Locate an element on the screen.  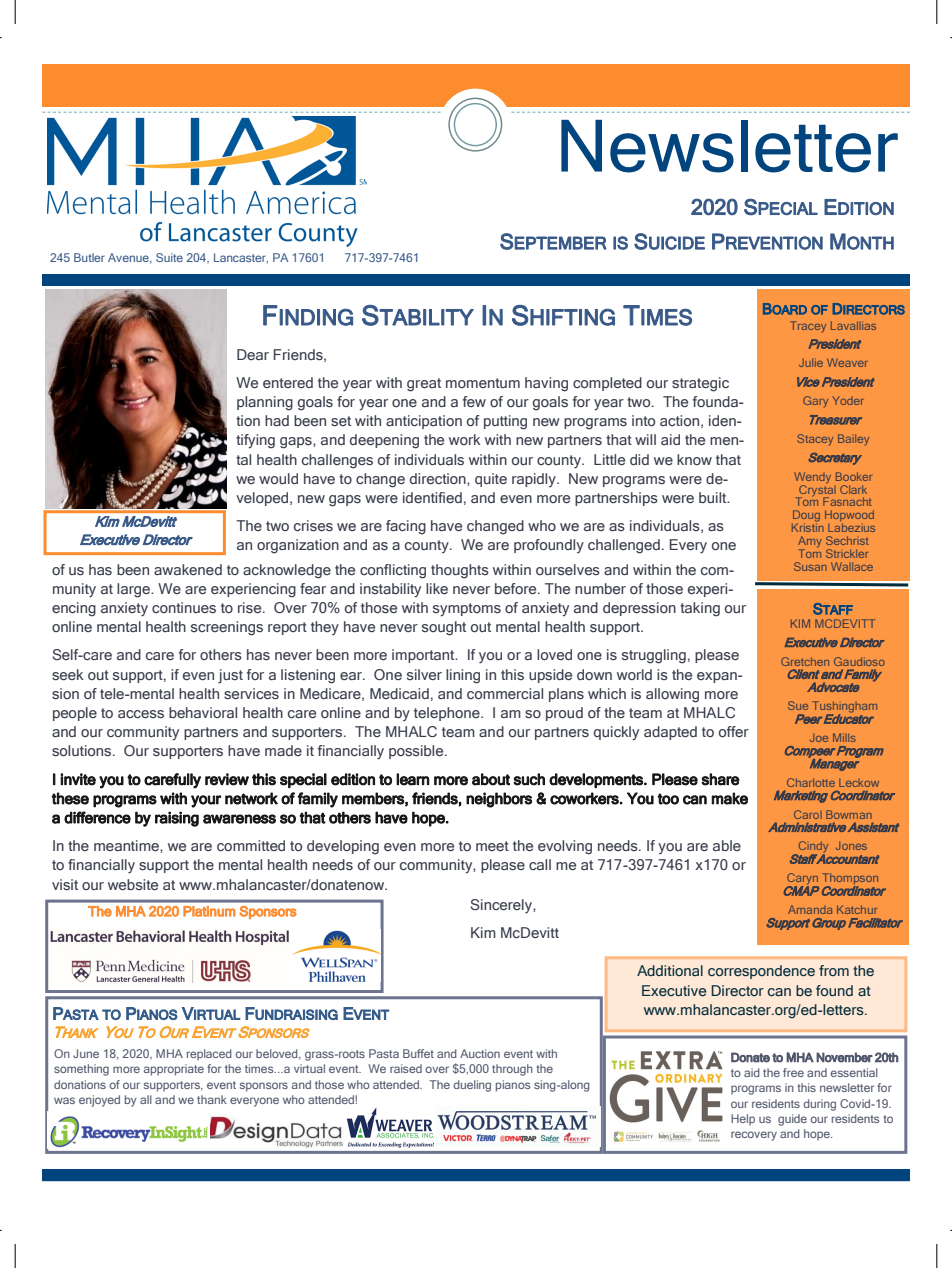
website is located at coordinates (133, 884).
